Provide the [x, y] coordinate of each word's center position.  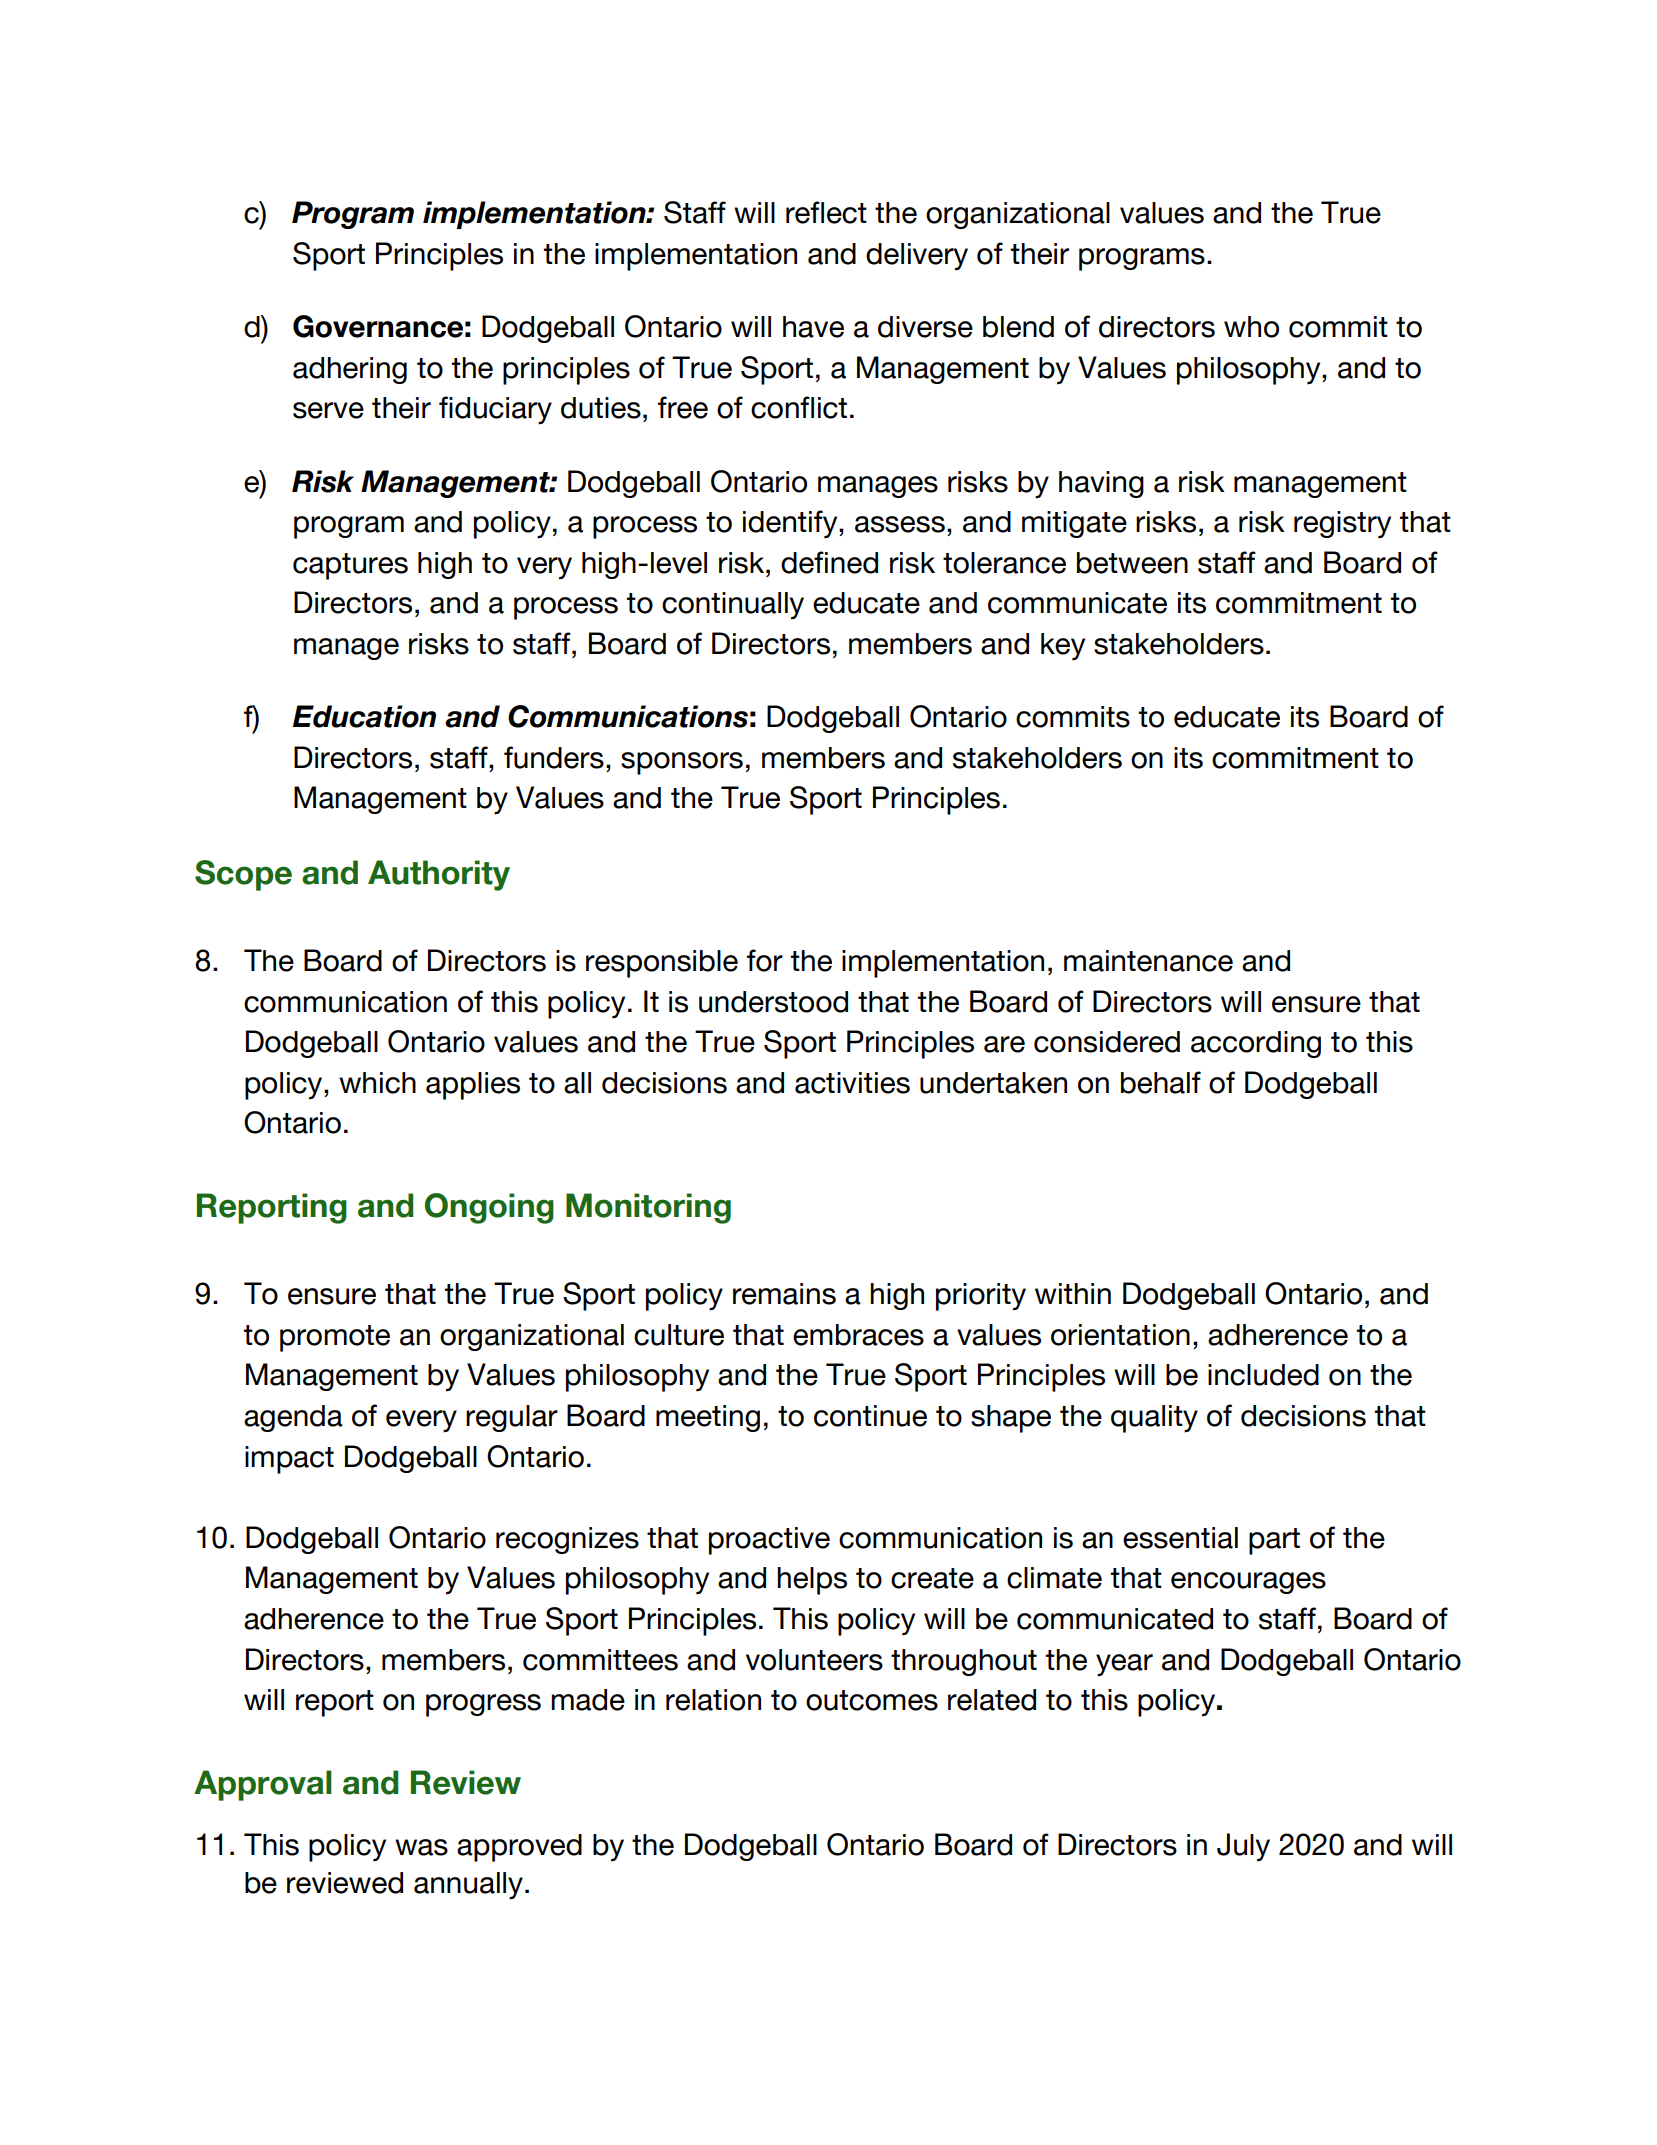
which [377, 1083]
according [1256, 1044]
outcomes [872, 1700]
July [1243, 1847]
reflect [826, 212]
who [1251, 327]
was [421, 1847]
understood [773, 1002]
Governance [378, 326]
